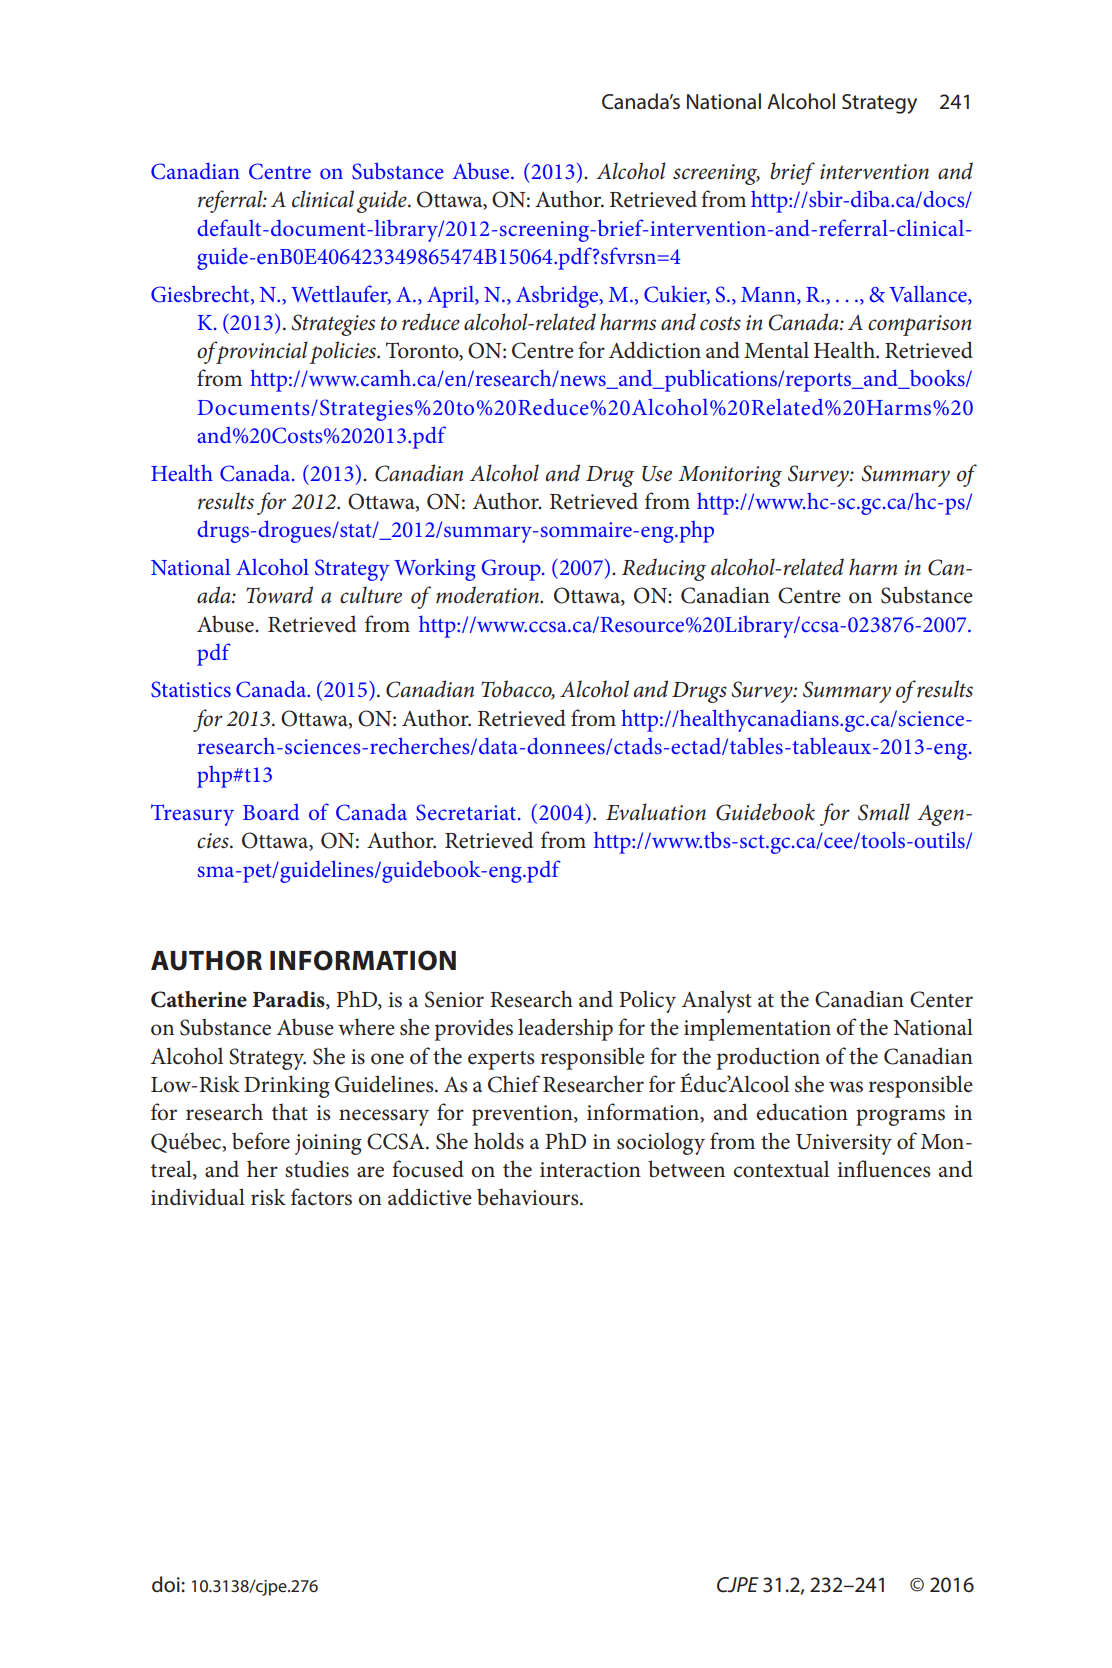  What do you see at coordinates (565, 1029) in the screenshot?
I see `leadership` at bounding box center [565, 1029].
